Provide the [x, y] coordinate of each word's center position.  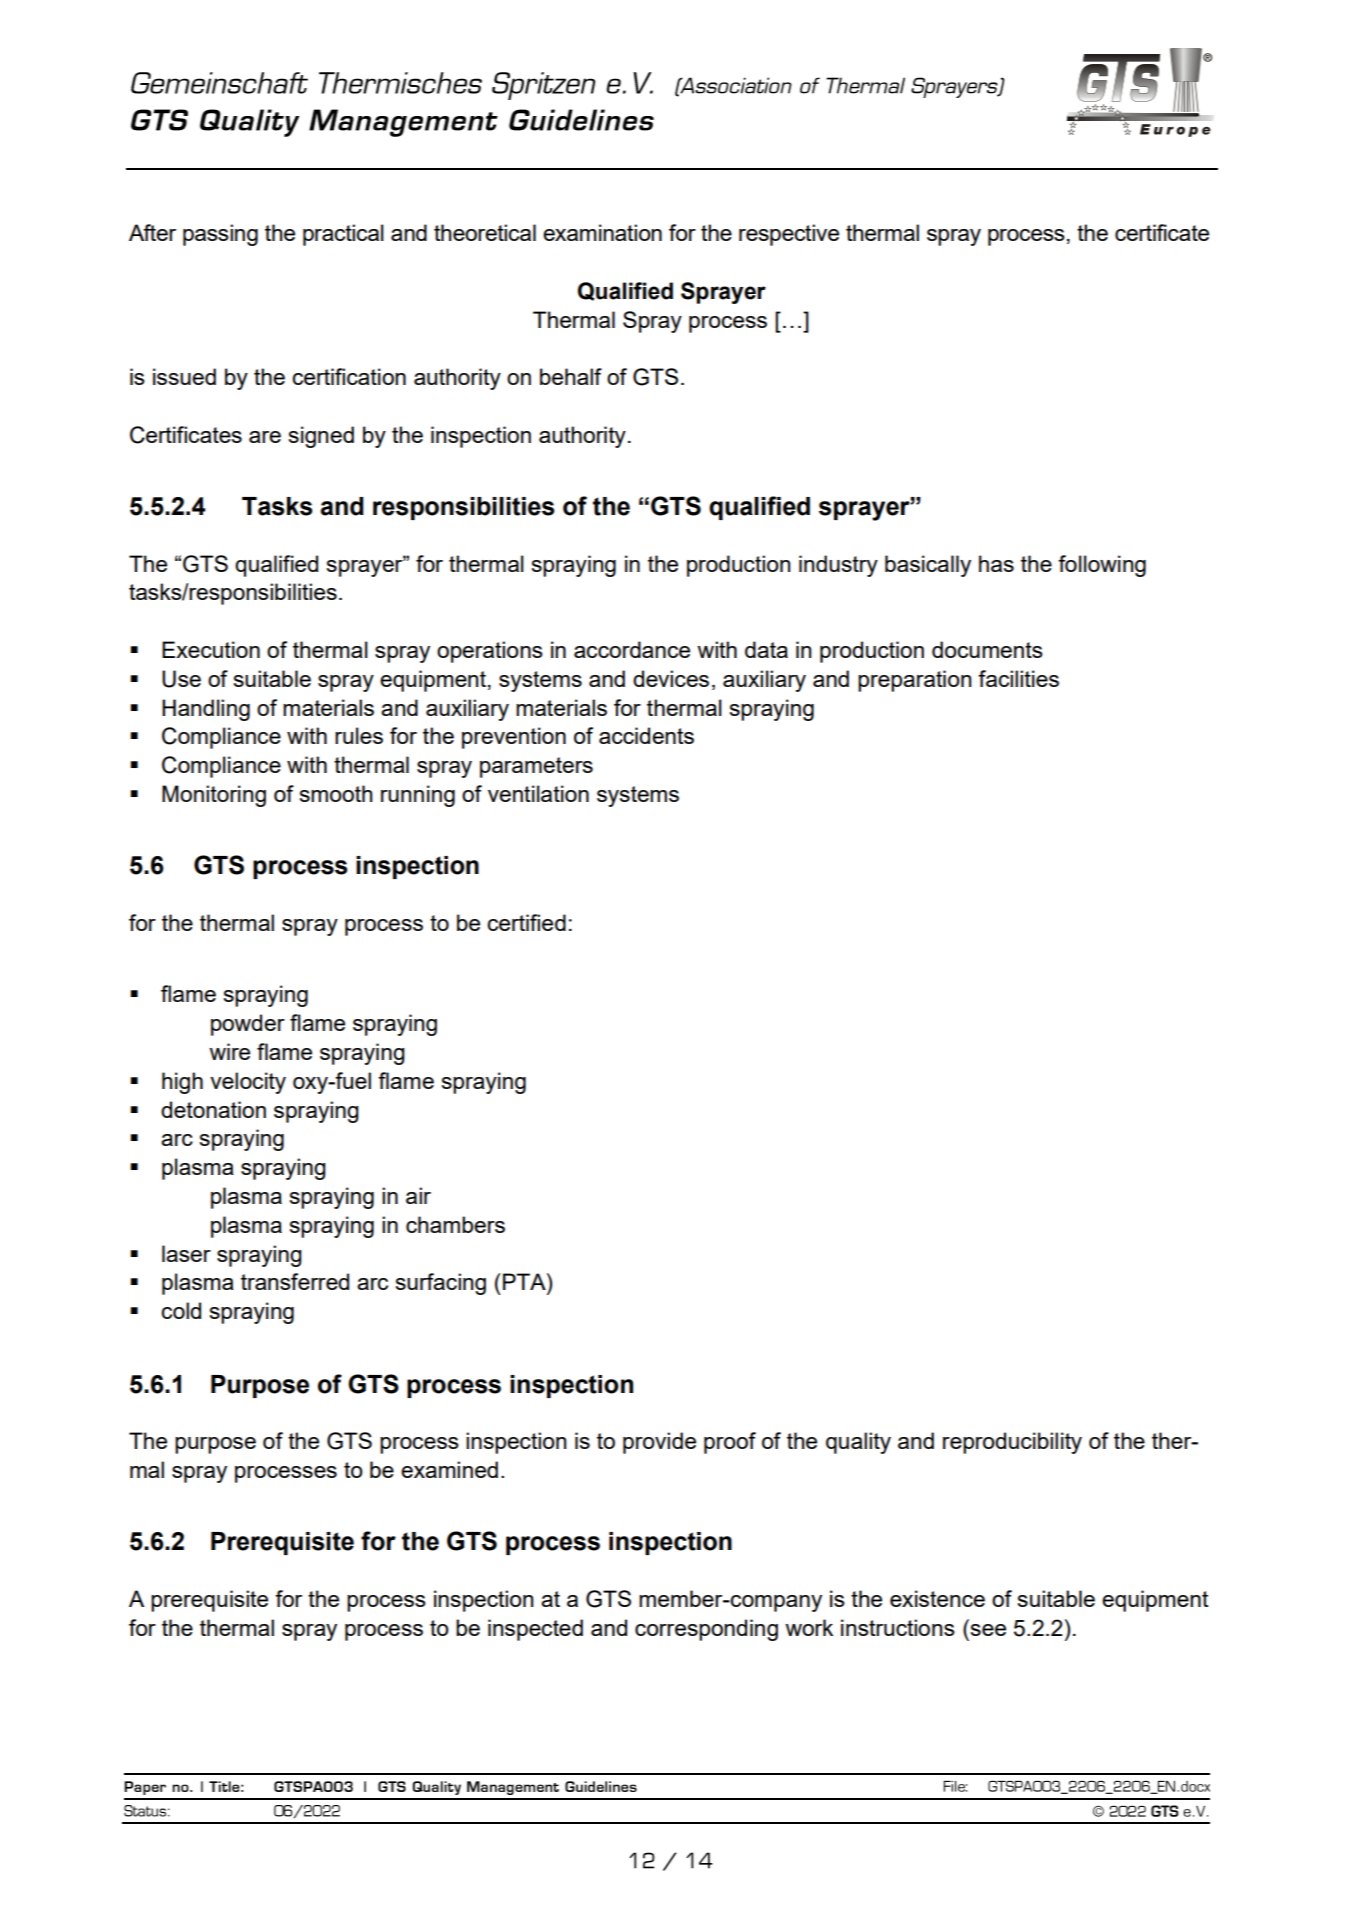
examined [449, 1469]
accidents [646, 735]
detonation [213, 1109]
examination [602, 232]
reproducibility [1012, 1443]
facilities [1018, 678]
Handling [206, 710]
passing [220, 235]
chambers [455, 1224]
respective [789, 235]
